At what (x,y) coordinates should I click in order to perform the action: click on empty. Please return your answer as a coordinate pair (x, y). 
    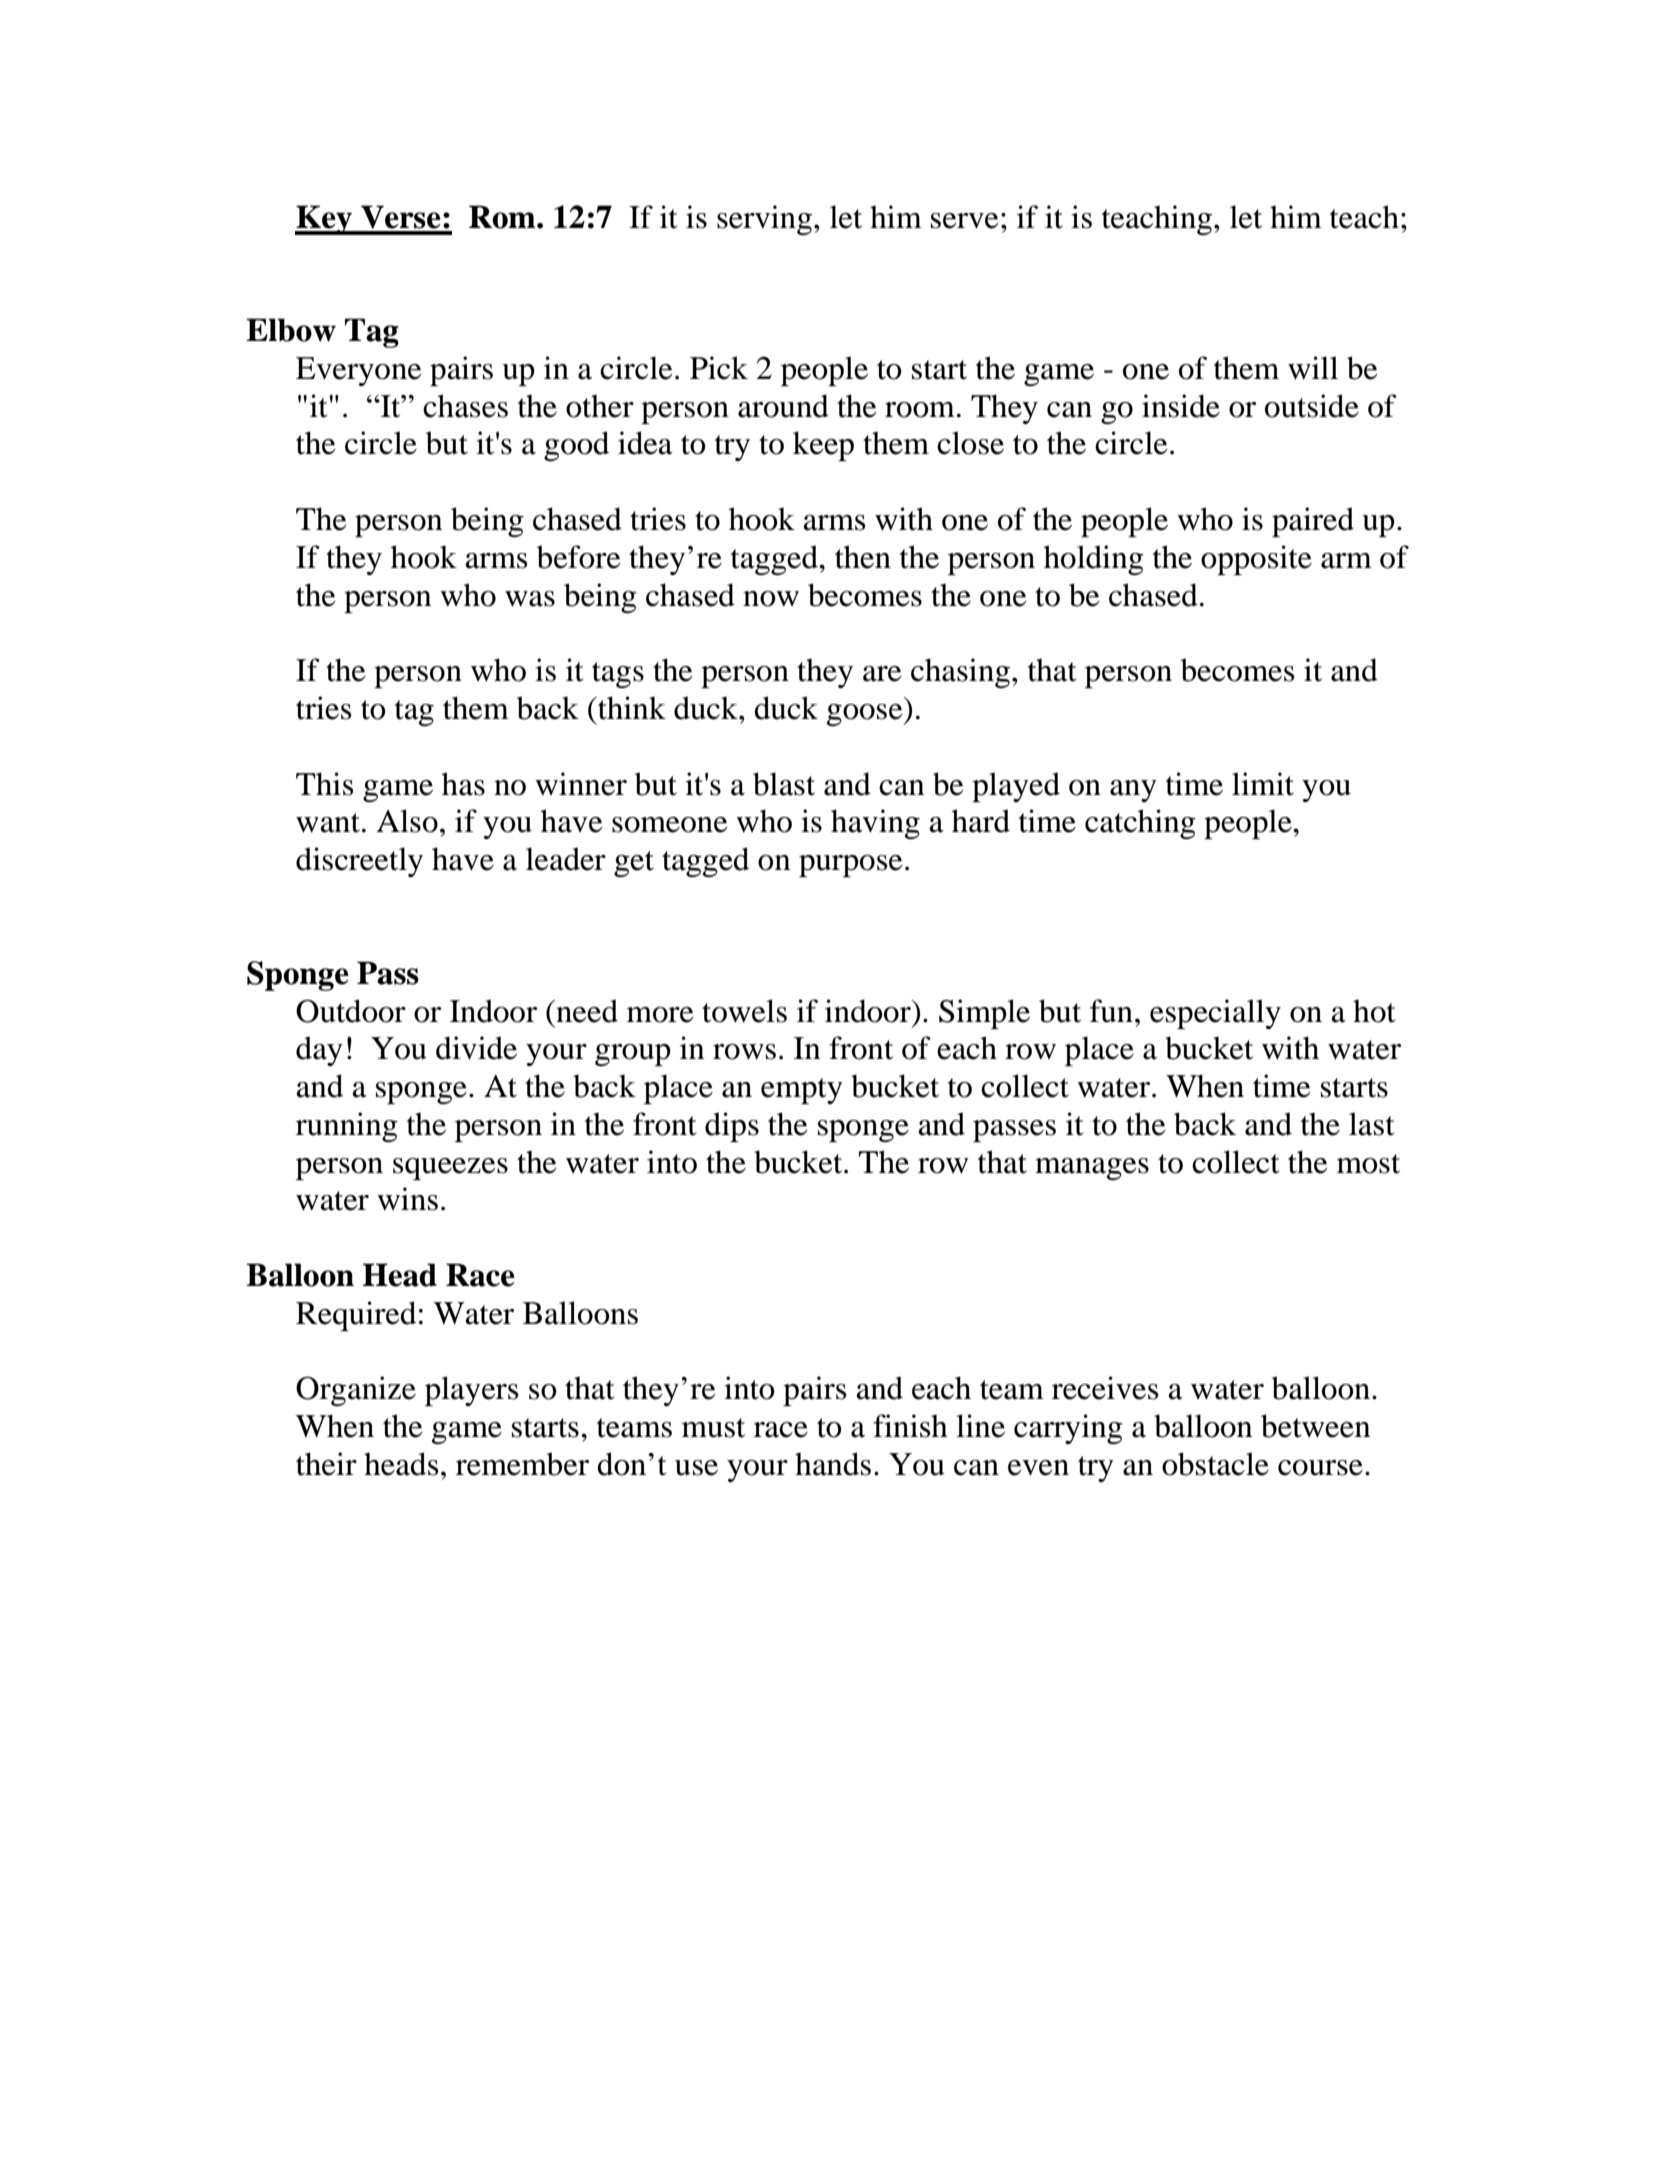
    Looking at the image, I should click on (802, 1091).
